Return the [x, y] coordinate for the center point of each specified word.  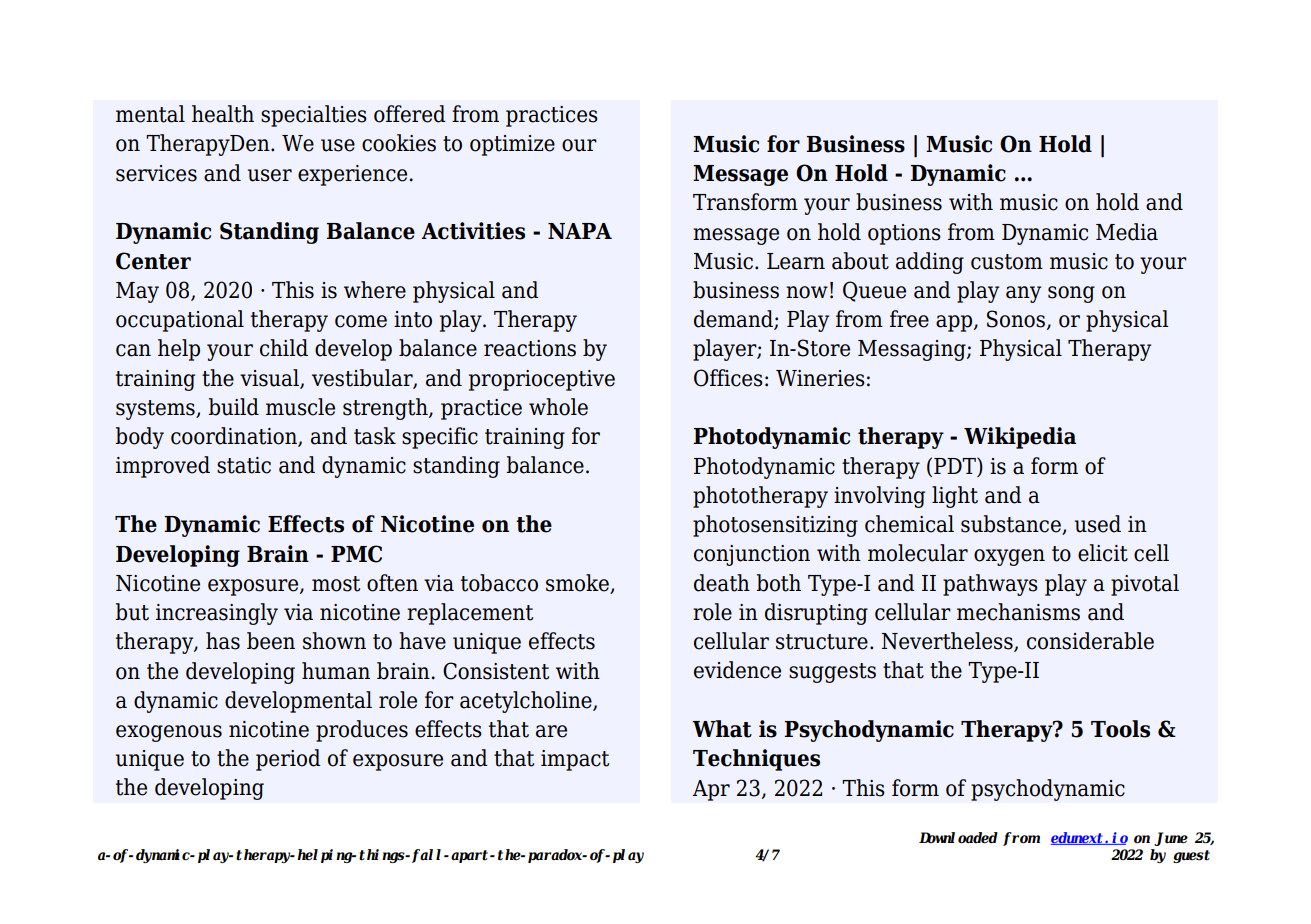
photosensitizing [775, 526]
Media [1127, 232]
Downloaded [958, 838]
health [223, 114]
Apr [711, 790]
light [955, 497]
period [288, 760]
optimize [512, 145]
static [244, 465]
